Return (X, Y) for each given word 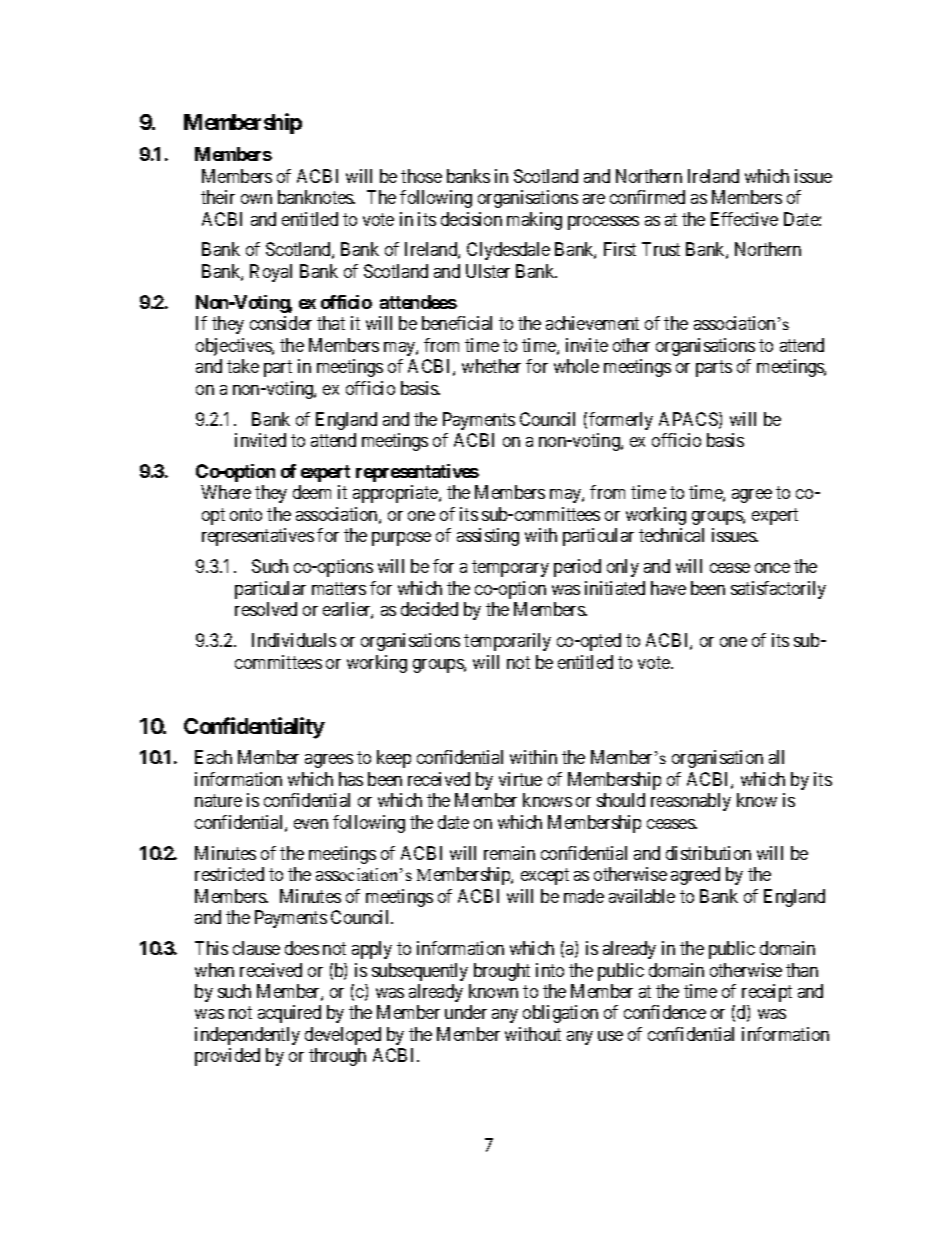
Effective (744, 219)
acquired (289, 1014)
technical (671, 535)
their (218, 197)
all (776, 757)
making (534, 221)
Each (213, 757)
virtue (520, 779)
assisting (488, 537)
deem (312, 492)
